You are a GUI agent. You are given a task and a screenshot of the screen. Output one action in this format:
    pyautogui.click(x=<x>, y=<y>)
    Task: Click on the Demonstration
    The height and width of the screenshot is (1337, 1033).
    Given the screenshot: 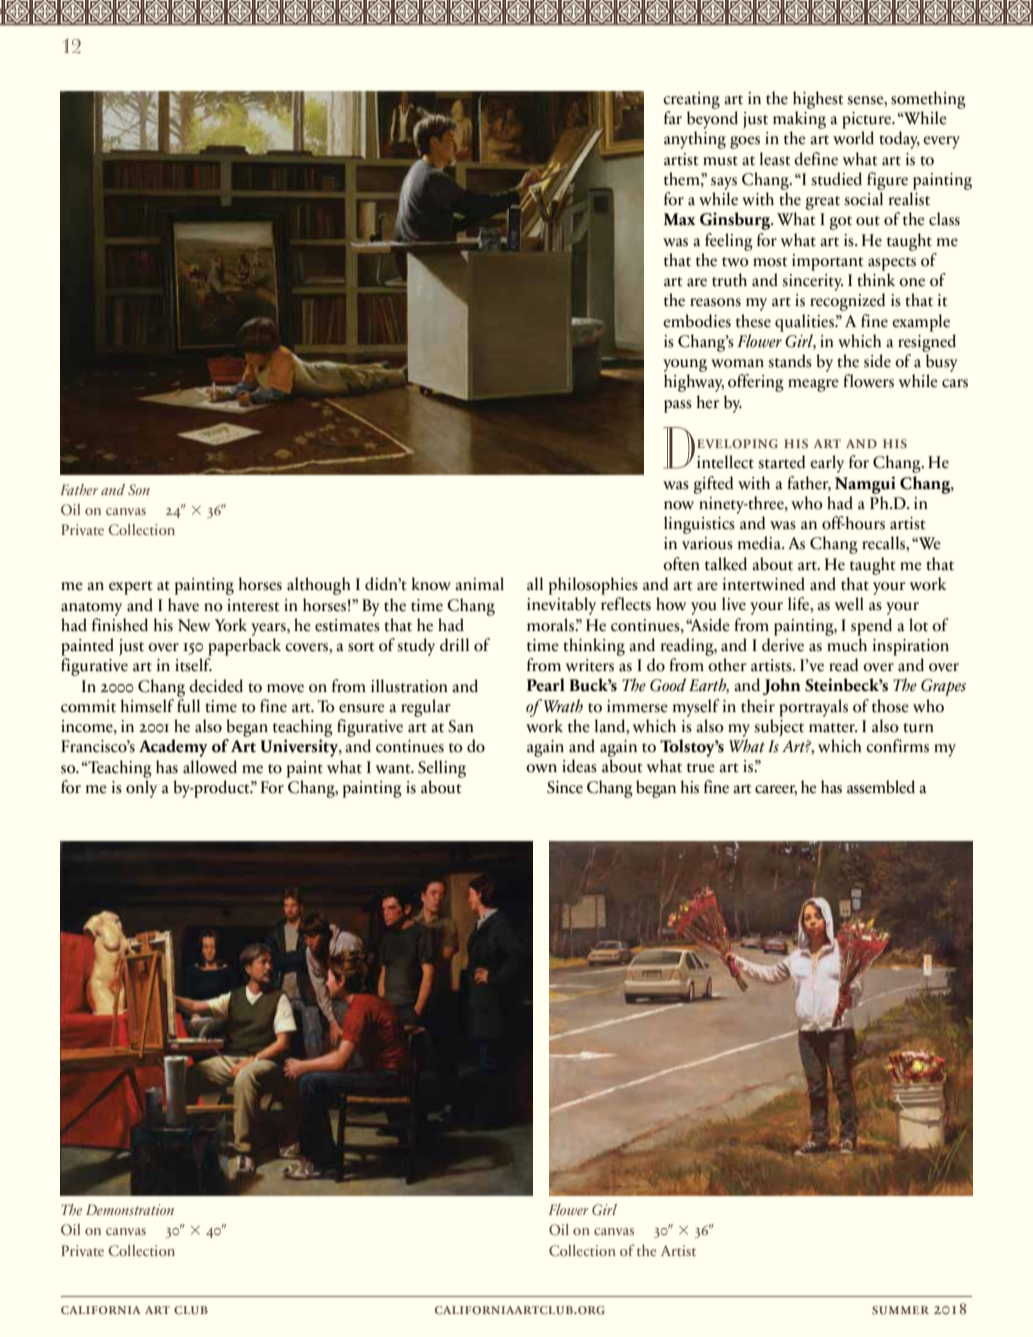 What is the action you would take?
    pyautogui.click(x=130, y=1209)
